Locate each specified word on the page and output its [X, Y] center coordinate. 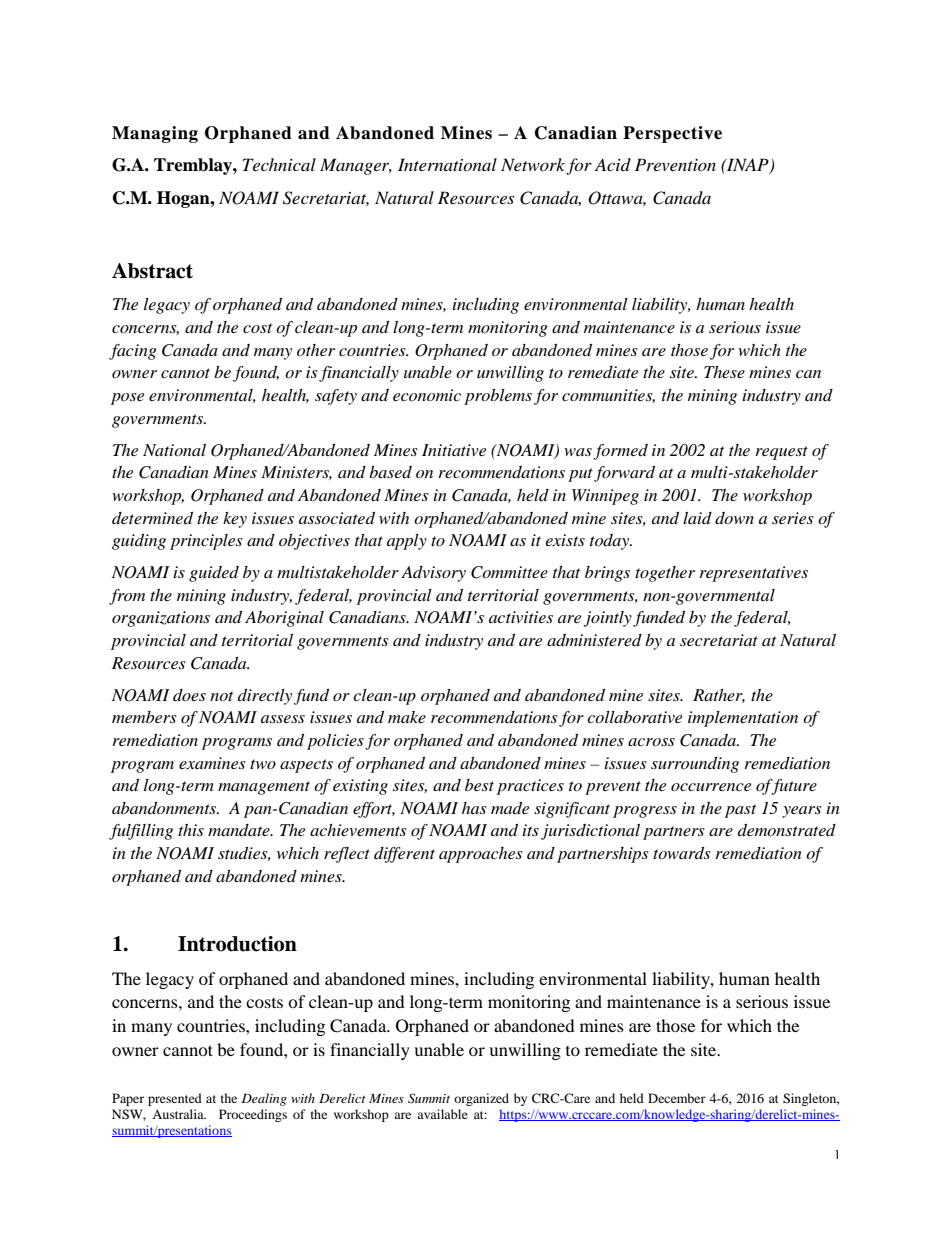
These [724, 372]
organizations [161, 619]
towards [682, 853]
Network [533, 164]
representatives [754, 574]
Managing [155, 134]
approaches [481, 855]
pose [127, 399]
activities [521, 617]
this [191, 830]
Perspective [672, 134]
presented [175, 1099]
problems [498, 397]
